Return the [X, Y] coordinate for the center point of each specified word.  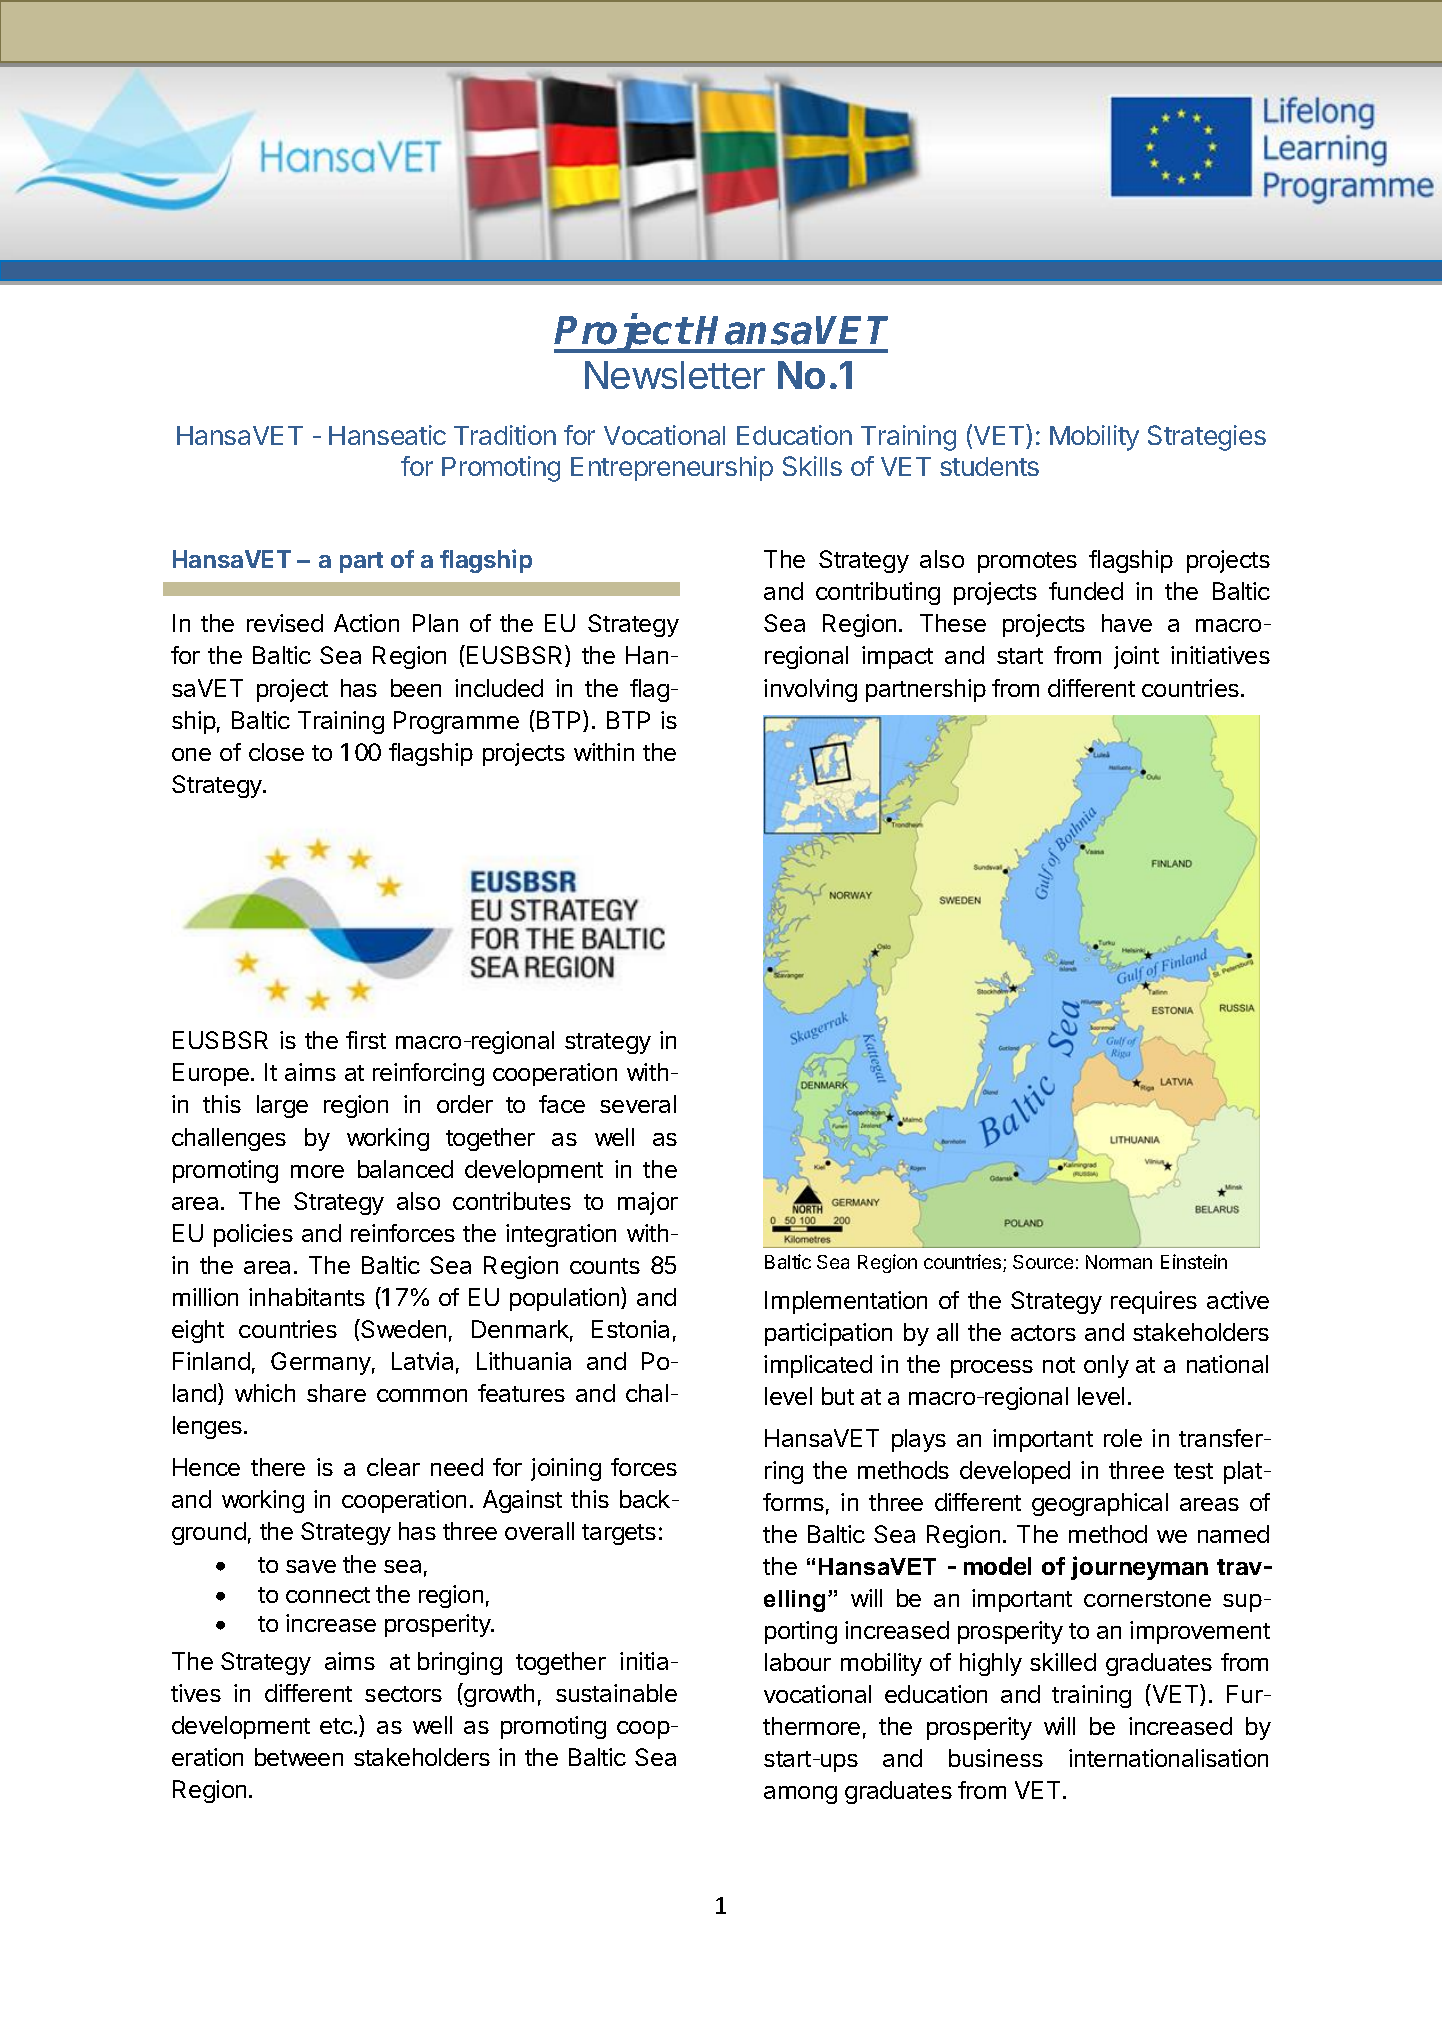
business [996, 1758]
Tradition [505, 435]
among [800, 1795]
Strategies [1207, 438]
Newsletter [675, 375]
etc [336, 1726]
